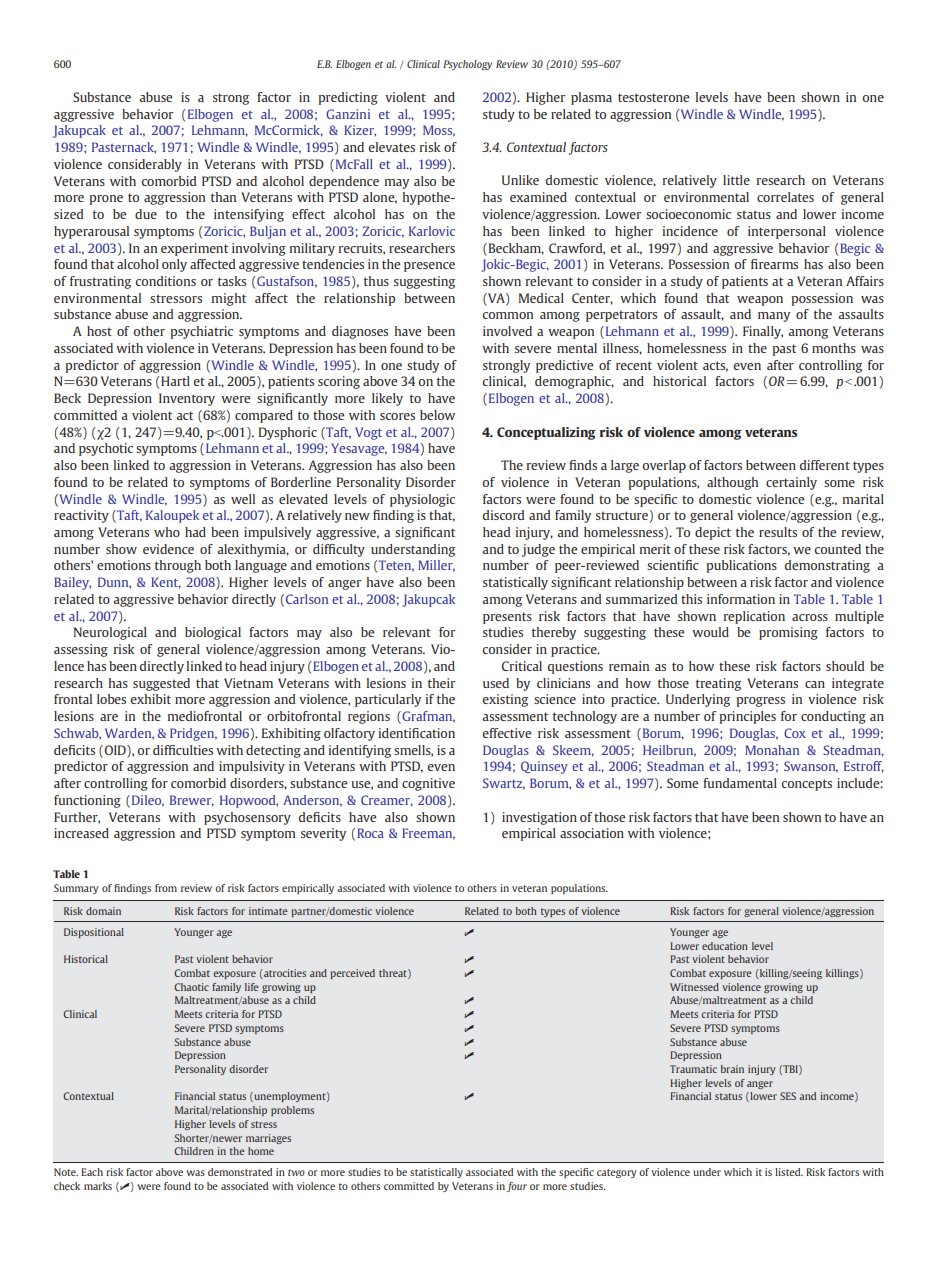 This document has height=1270, width=952. Describe the element at coordinates (92, 1172) in the document. I see `Each` at that location.
